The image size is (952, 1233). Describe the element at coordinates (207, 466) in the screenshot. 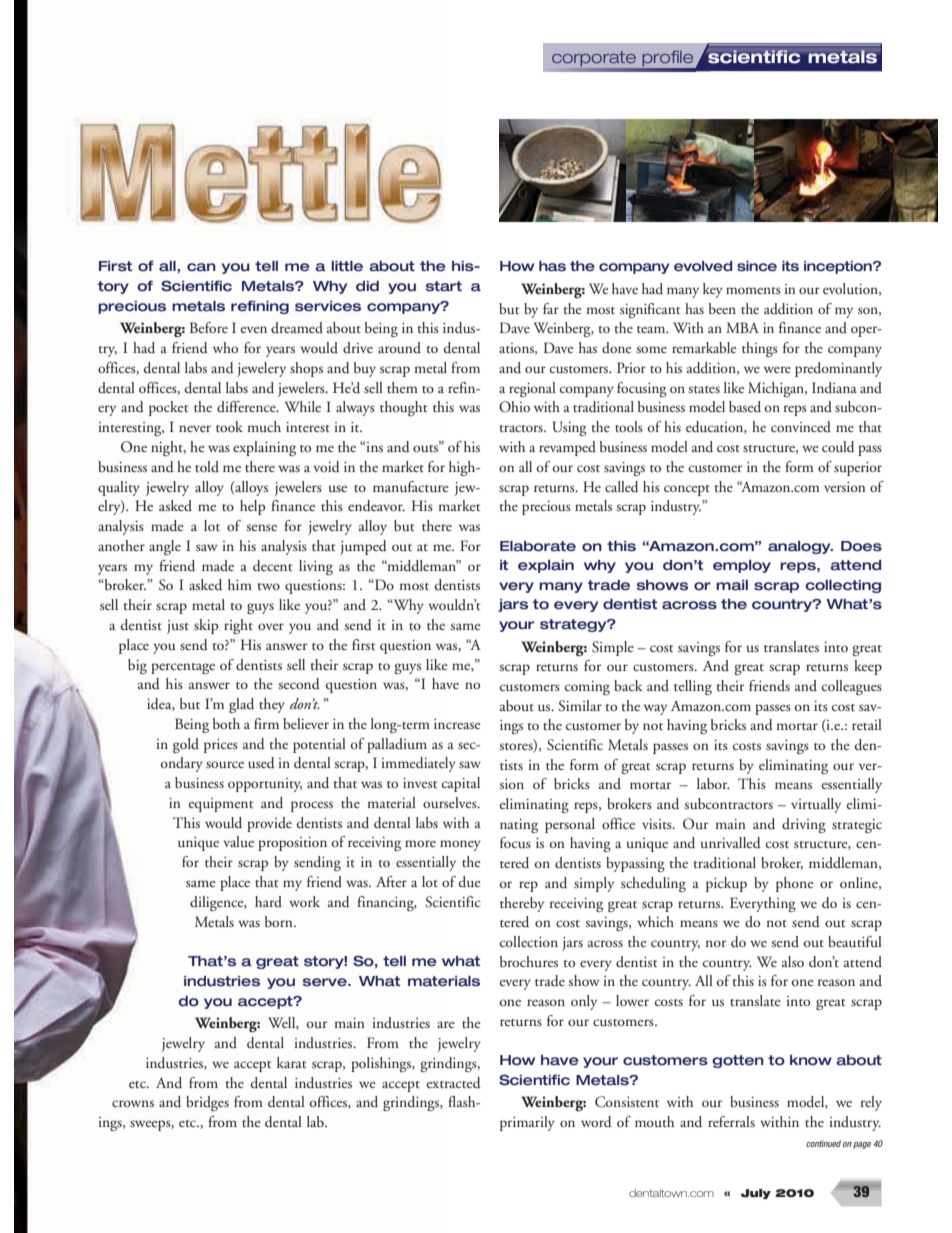

I see `told` at that location.
